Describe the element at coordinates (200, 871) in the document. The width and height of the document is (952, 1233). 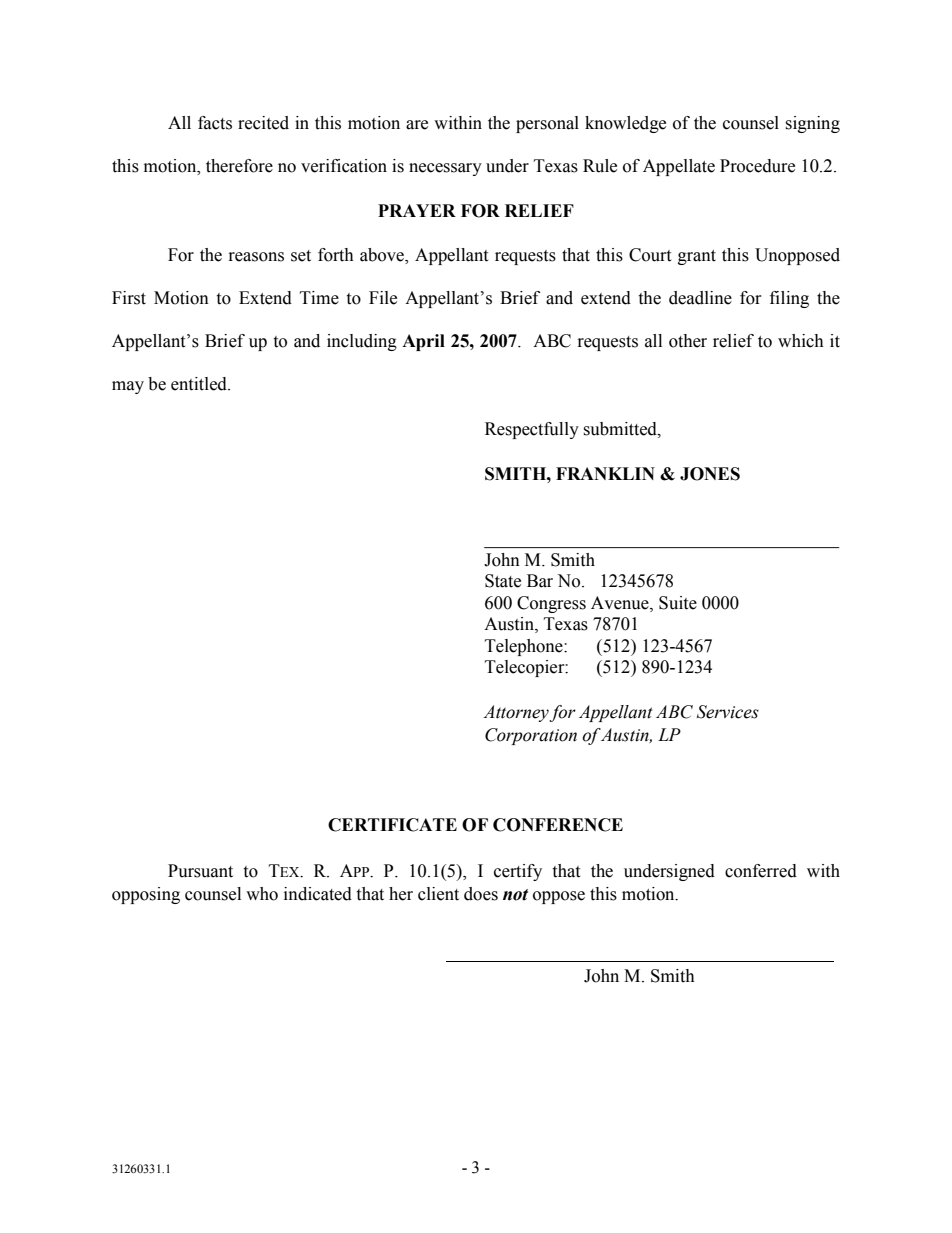
I see `Pursuant` at that location.
